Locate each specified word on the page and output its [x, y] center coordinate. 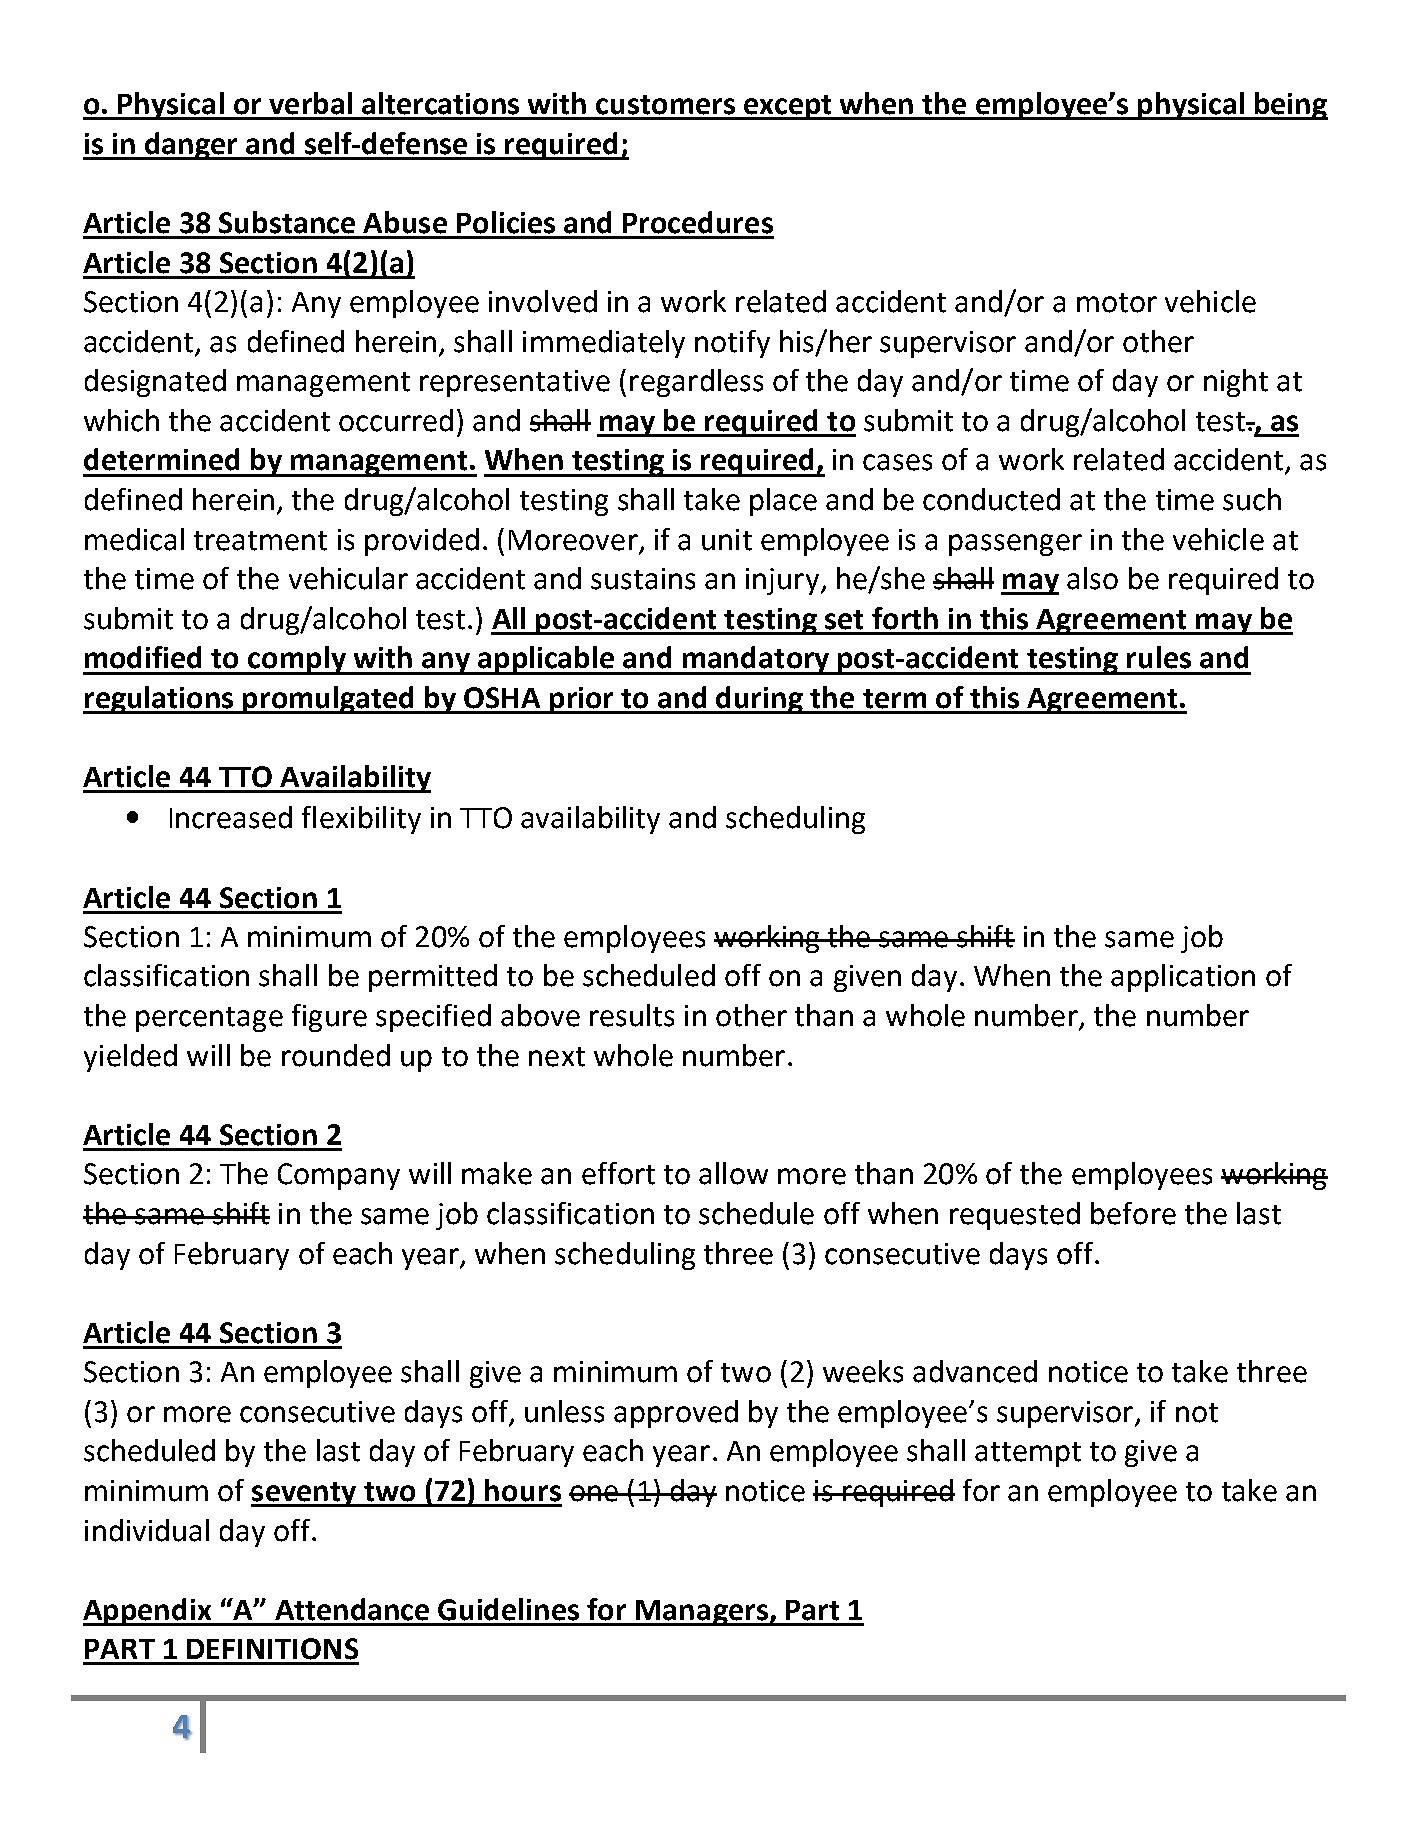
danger [192, 146]
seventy [305, 1494]
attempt [1028, 1454]
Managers [702, 1613]
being [1290, 106]
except [788, 107]
